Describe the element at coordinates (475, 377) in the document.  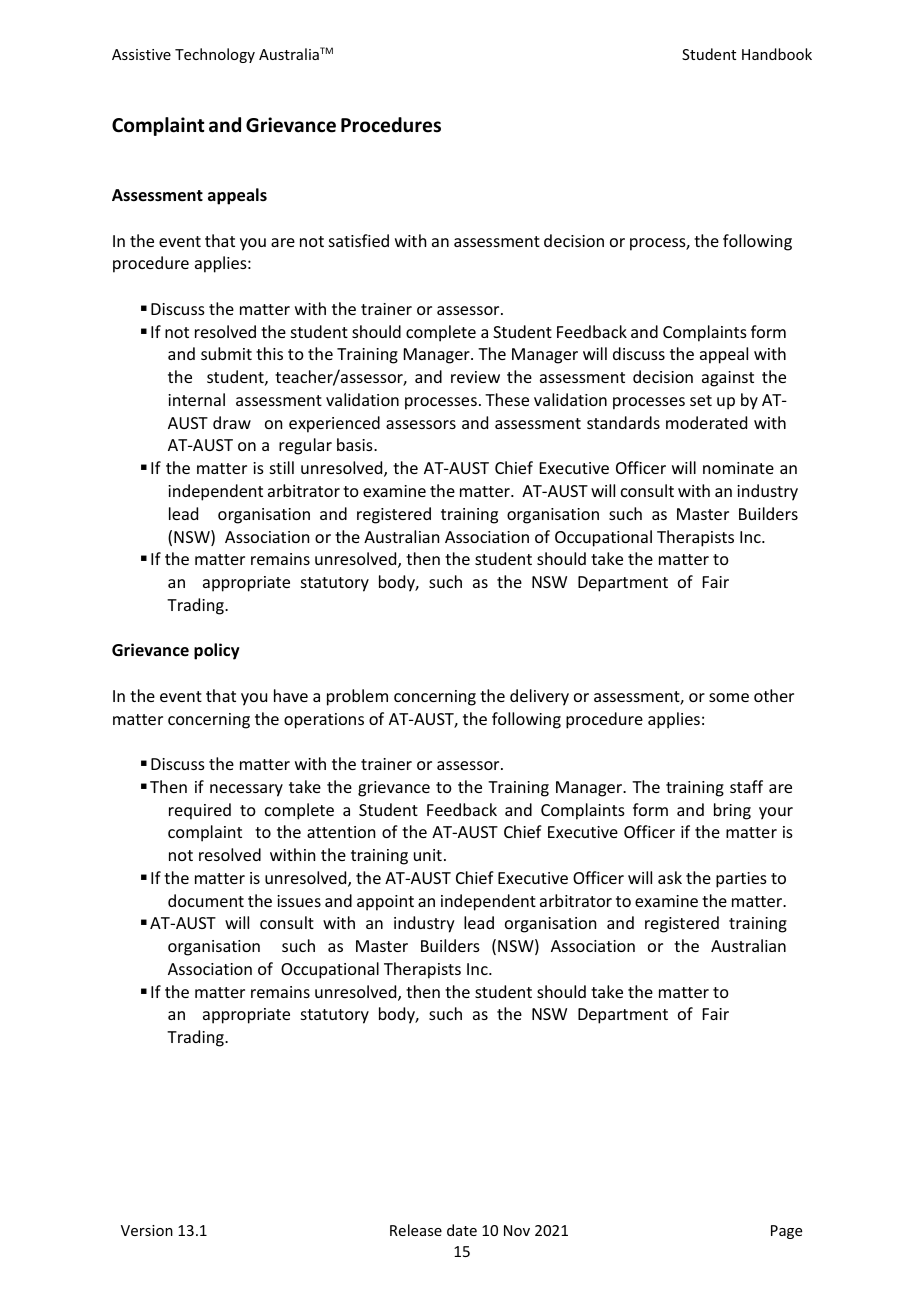
I see `review` at that location.
